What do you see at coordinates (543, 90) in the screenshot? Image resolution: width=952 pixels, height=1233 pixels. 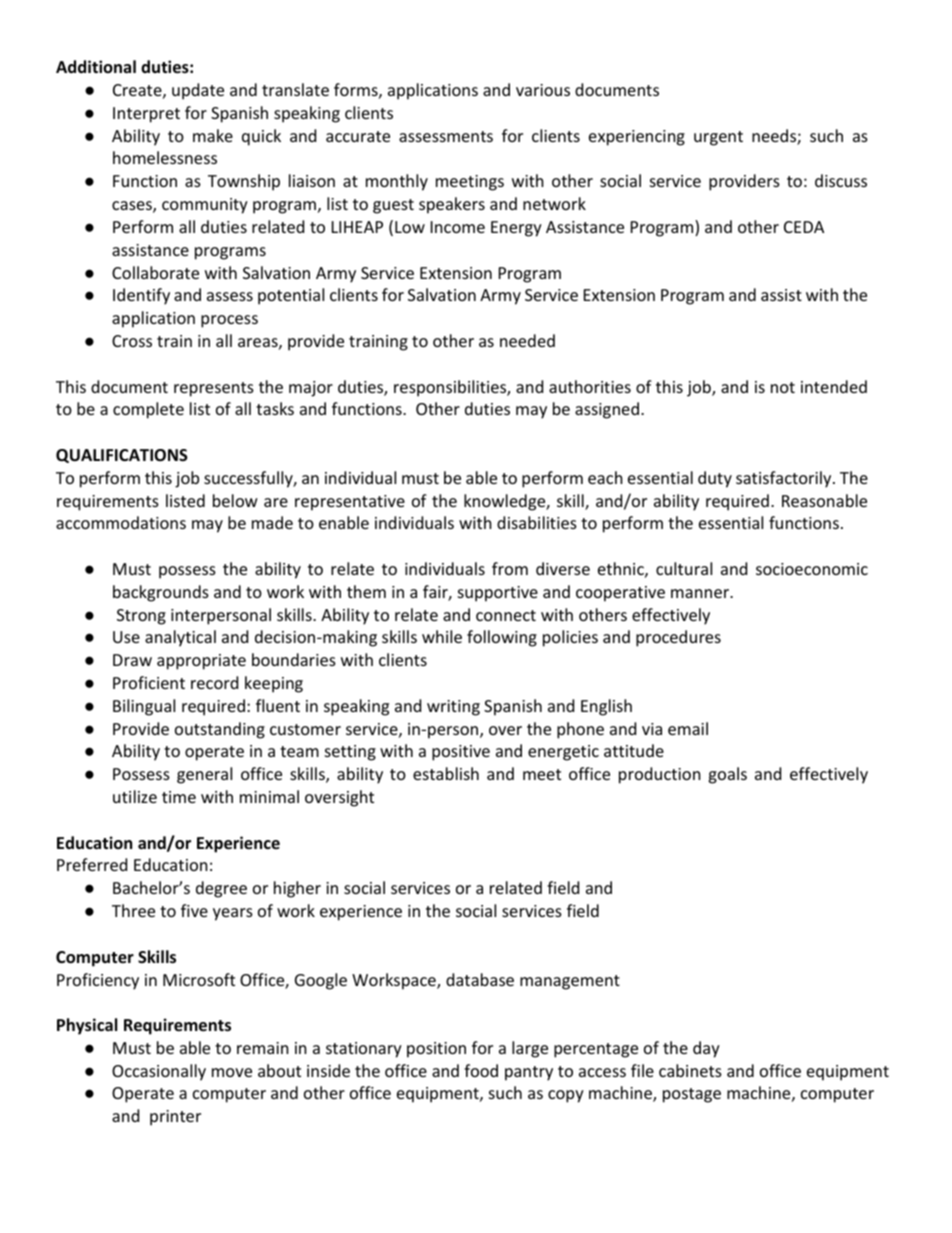 I see `various` at bounding box center [543, 90].
